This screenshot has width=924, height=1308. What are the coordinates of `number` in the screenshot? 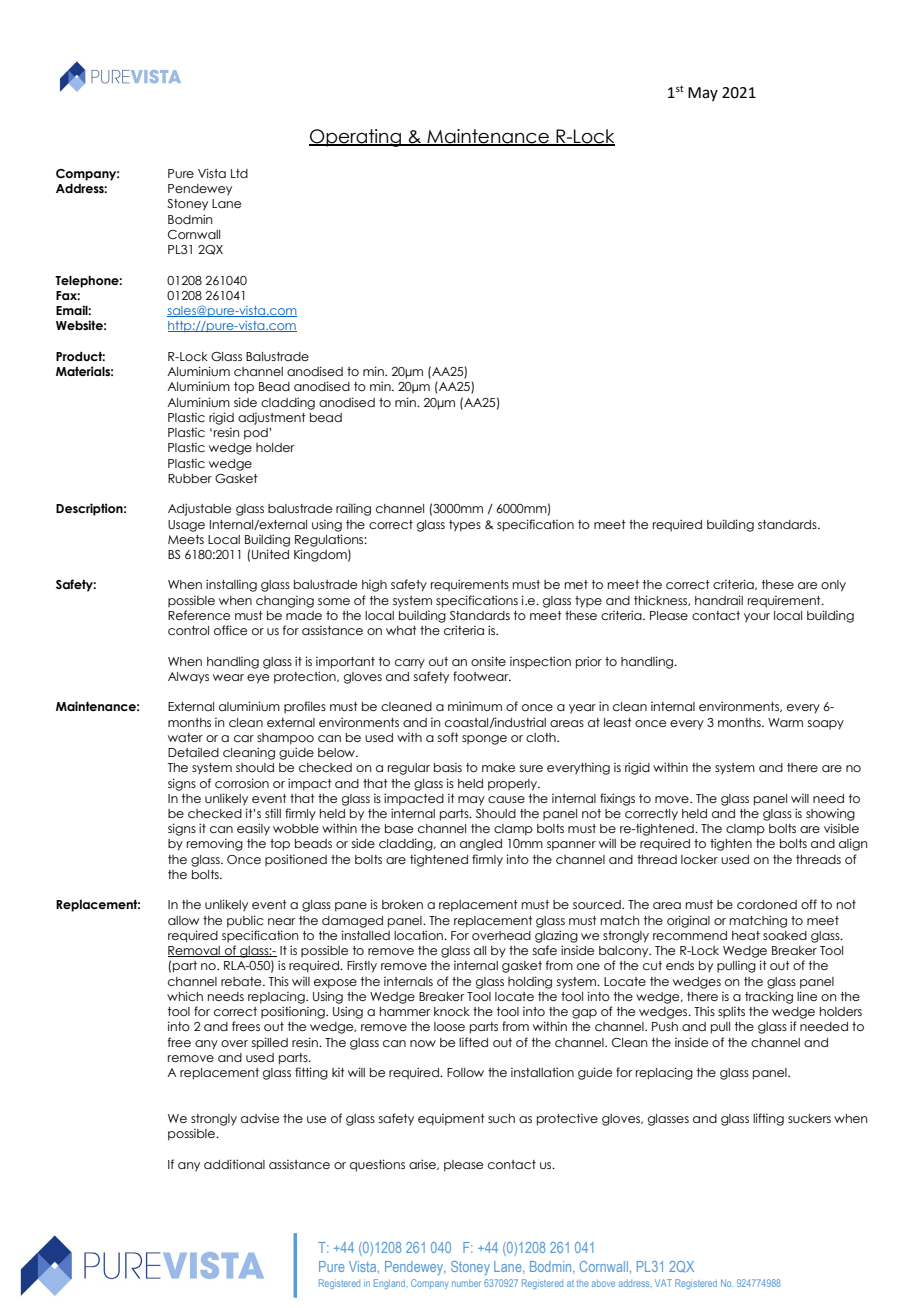 It's located at (466, 1283).
